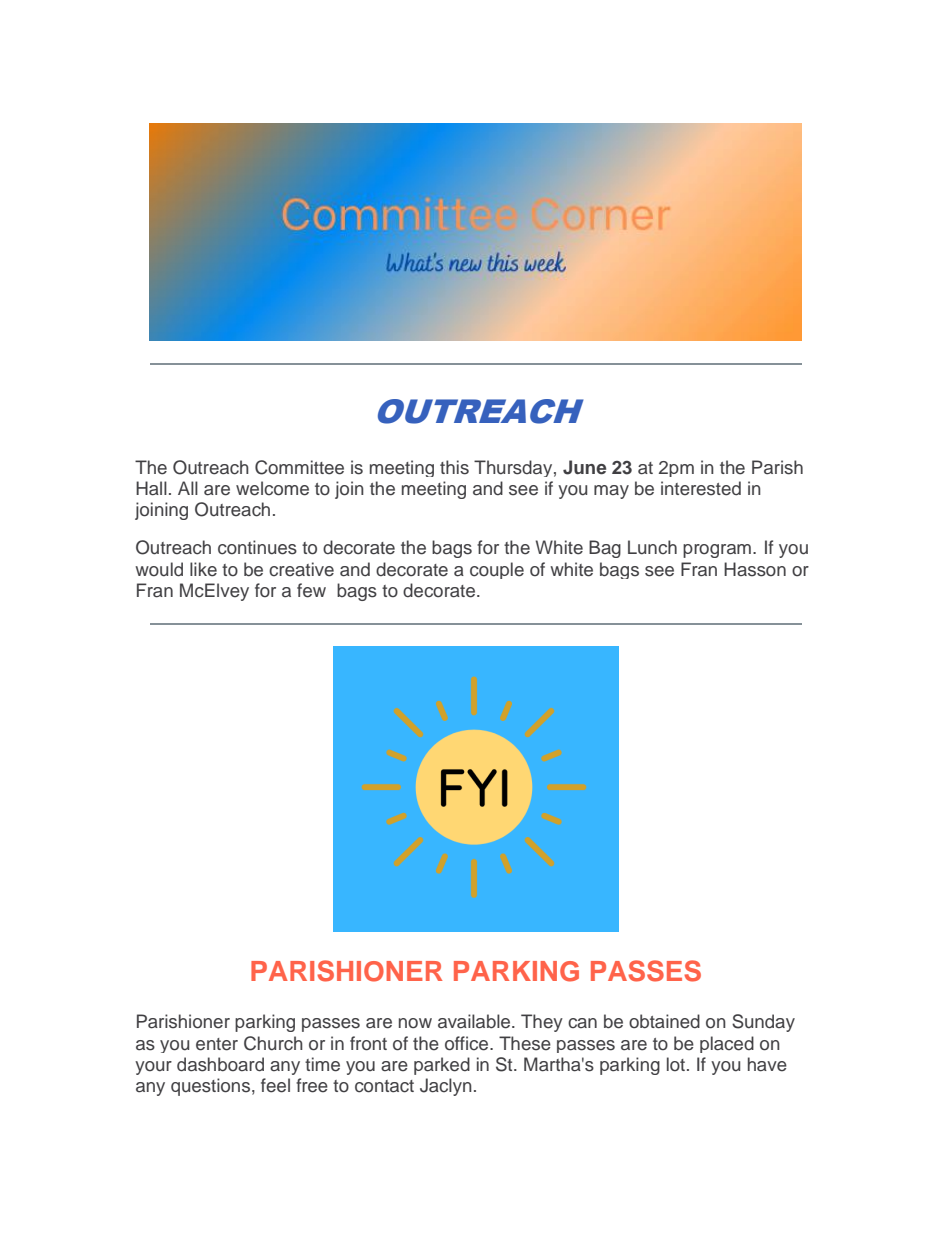  I want to click on dashboard, so click(220, 1064).
